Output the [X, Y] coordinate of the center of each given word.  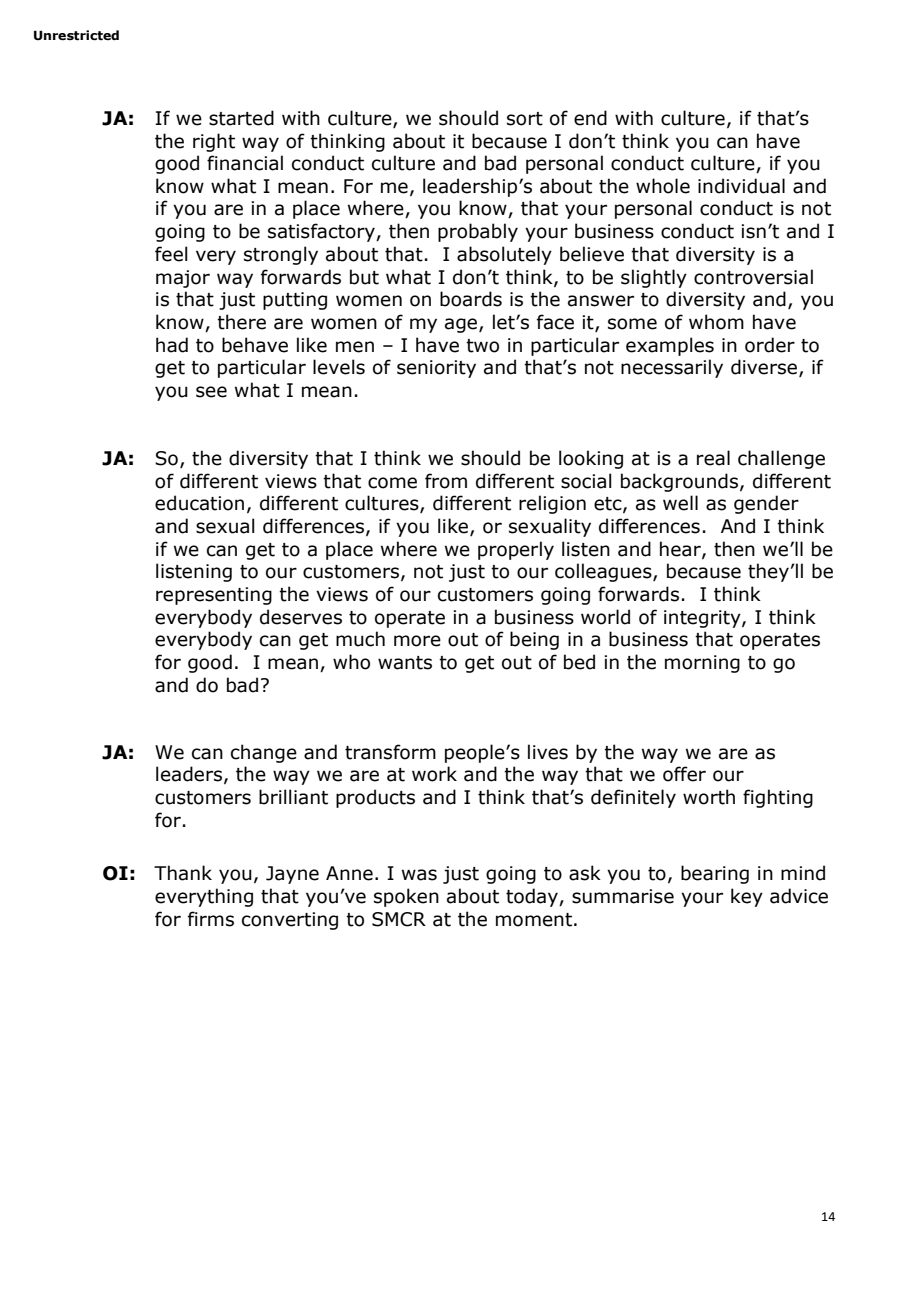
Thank [183, 873]
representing [214, 596]
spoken [406, 897]
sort [525, 119]
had [172, 345]
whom [716, 322]
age [462, 325]
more [417, 641]
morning [702, 664]
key [747, 897]
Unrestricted [76, 35]
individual [741, 186]
